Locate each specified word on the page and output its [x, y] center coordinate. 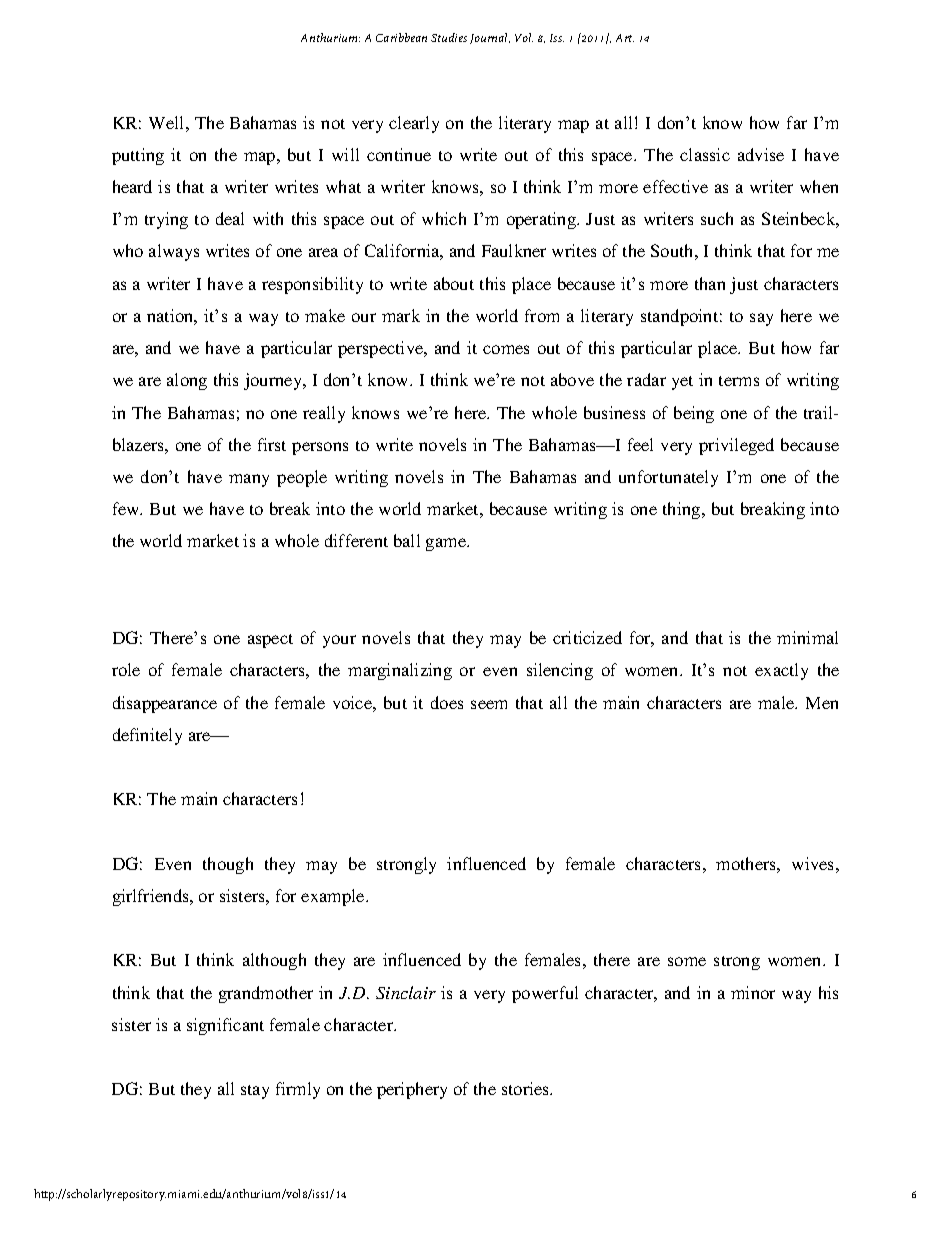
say [761, 319]
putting [138, 156]
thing [683, 510]
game [447, 544]
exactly [781, 671]
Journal [490, 38]
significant [225, 1026]
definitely [147, 736]
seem [489, 704]
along [187, 381]
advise [761, 154]
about [454, 283]
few [127, 508]
